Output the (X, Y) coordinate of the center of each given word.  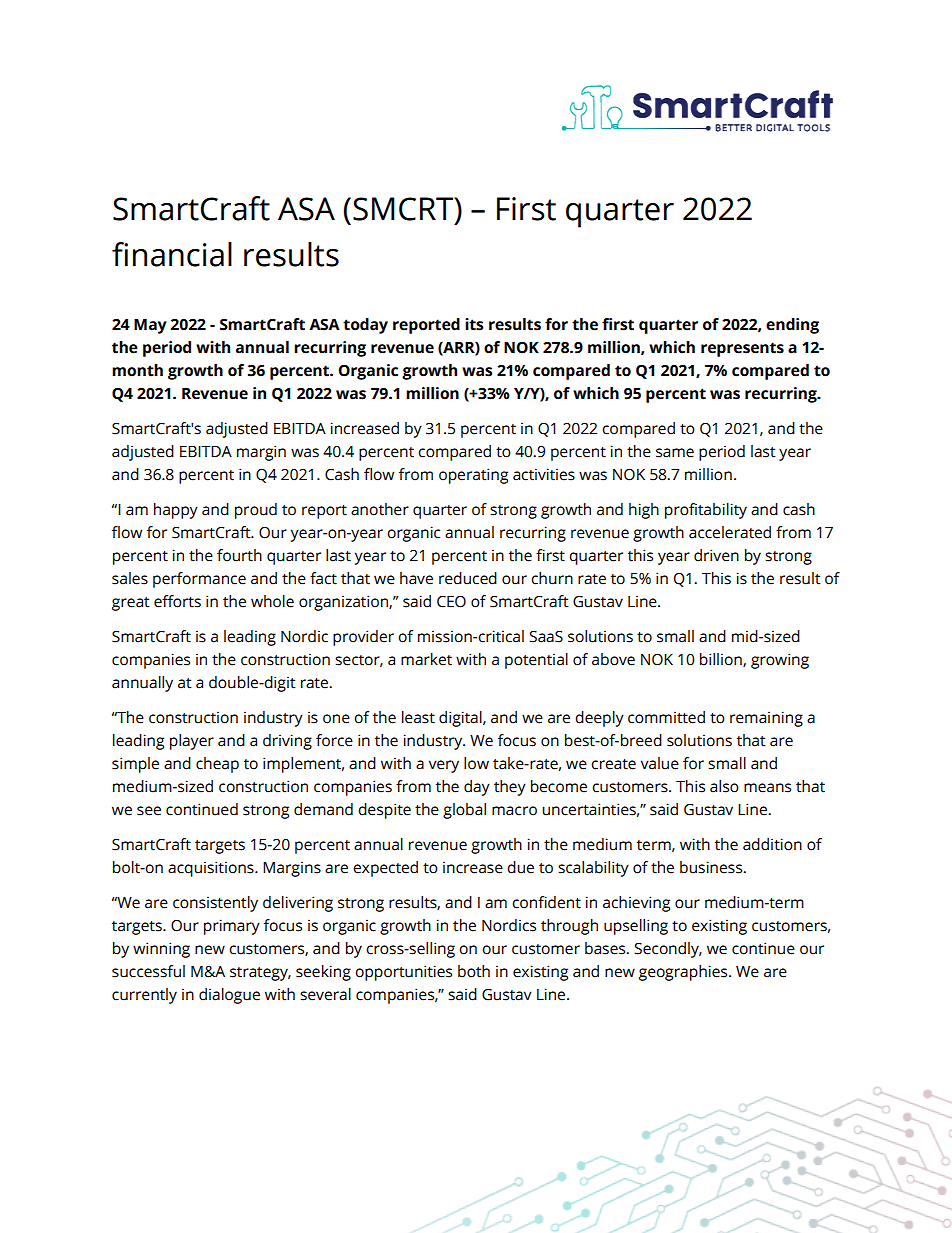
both (474, 971)
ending (792, 326)
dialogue (229, 996)
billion (722, 660)
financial (172, 254)
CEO (451, 602)
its (474, 324)
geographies (684, 973)
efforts (177, 601)
